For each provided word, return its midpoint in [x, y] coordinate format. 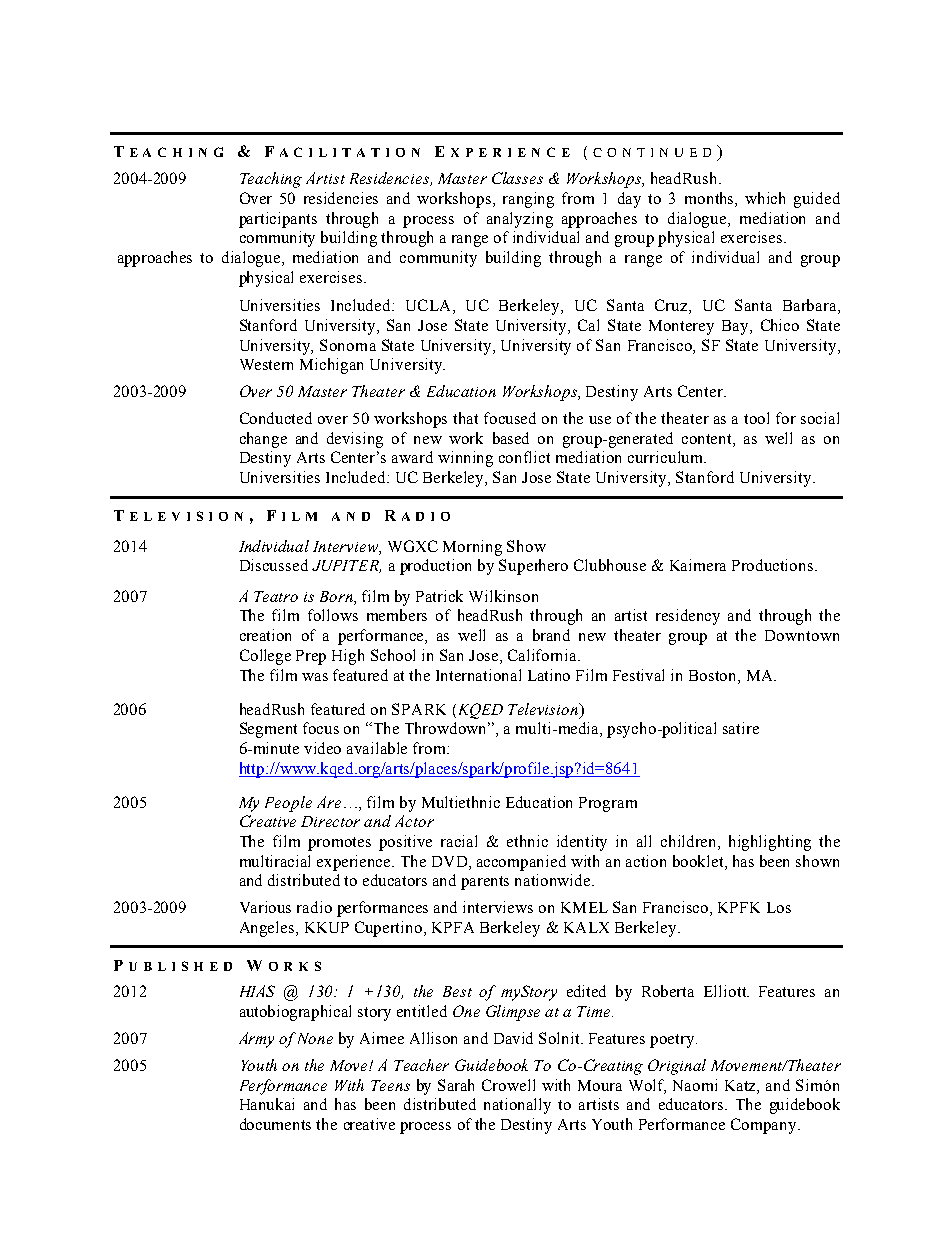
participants [278, 220]
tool [756, 418]
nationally [517, 1106]
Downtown [802, 635]
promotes [339, 844]
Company [765, 1126]
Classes [517, 178]
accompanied [521, 863]
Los [779, 907]
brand [551, 635]
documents [275, 1124]
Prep [311, 657]
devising [355, 440]
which [765, 198]
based [511, 438]
